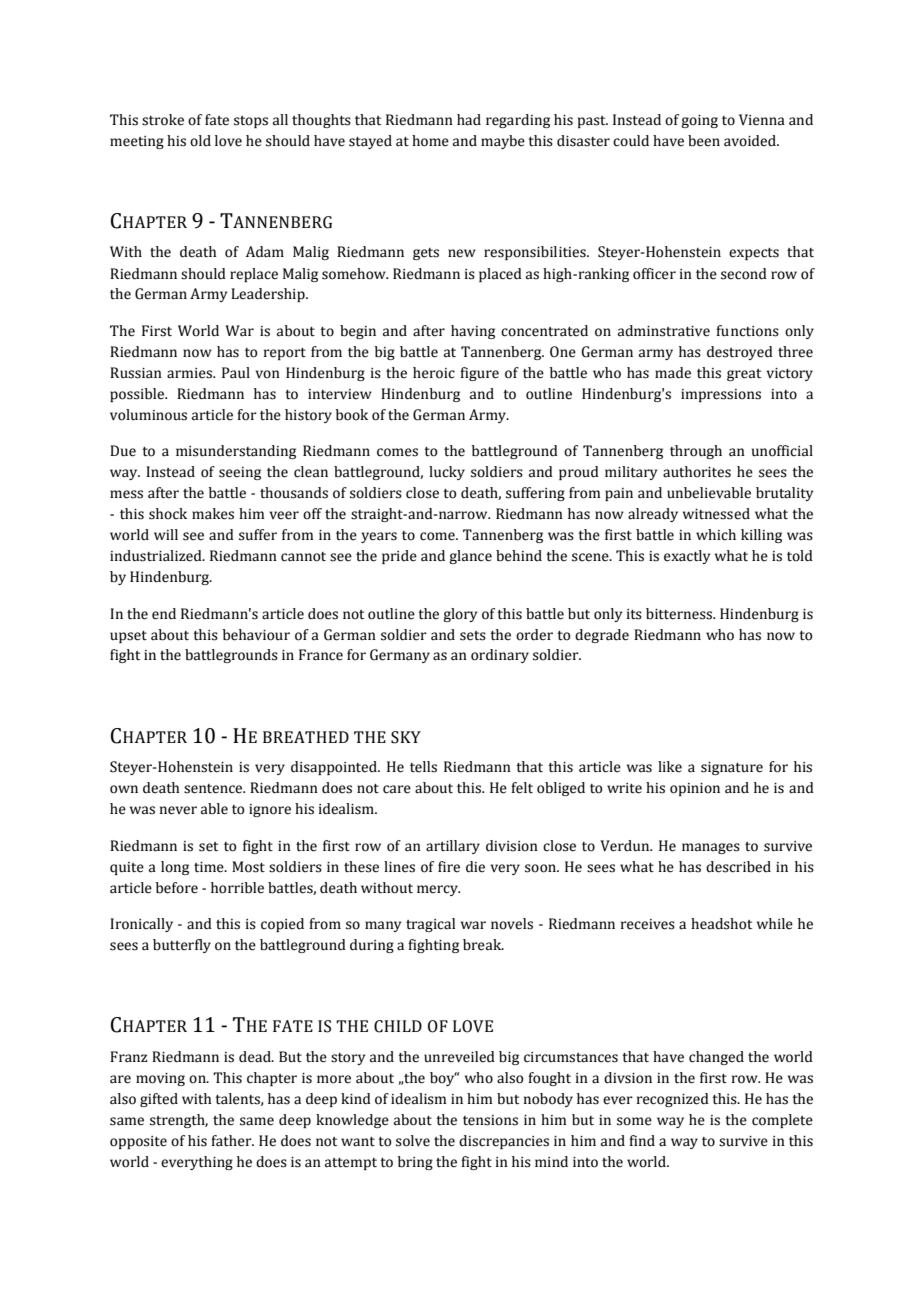 The image size is (924, 1309). I want to click on been, so click(704, 141).
